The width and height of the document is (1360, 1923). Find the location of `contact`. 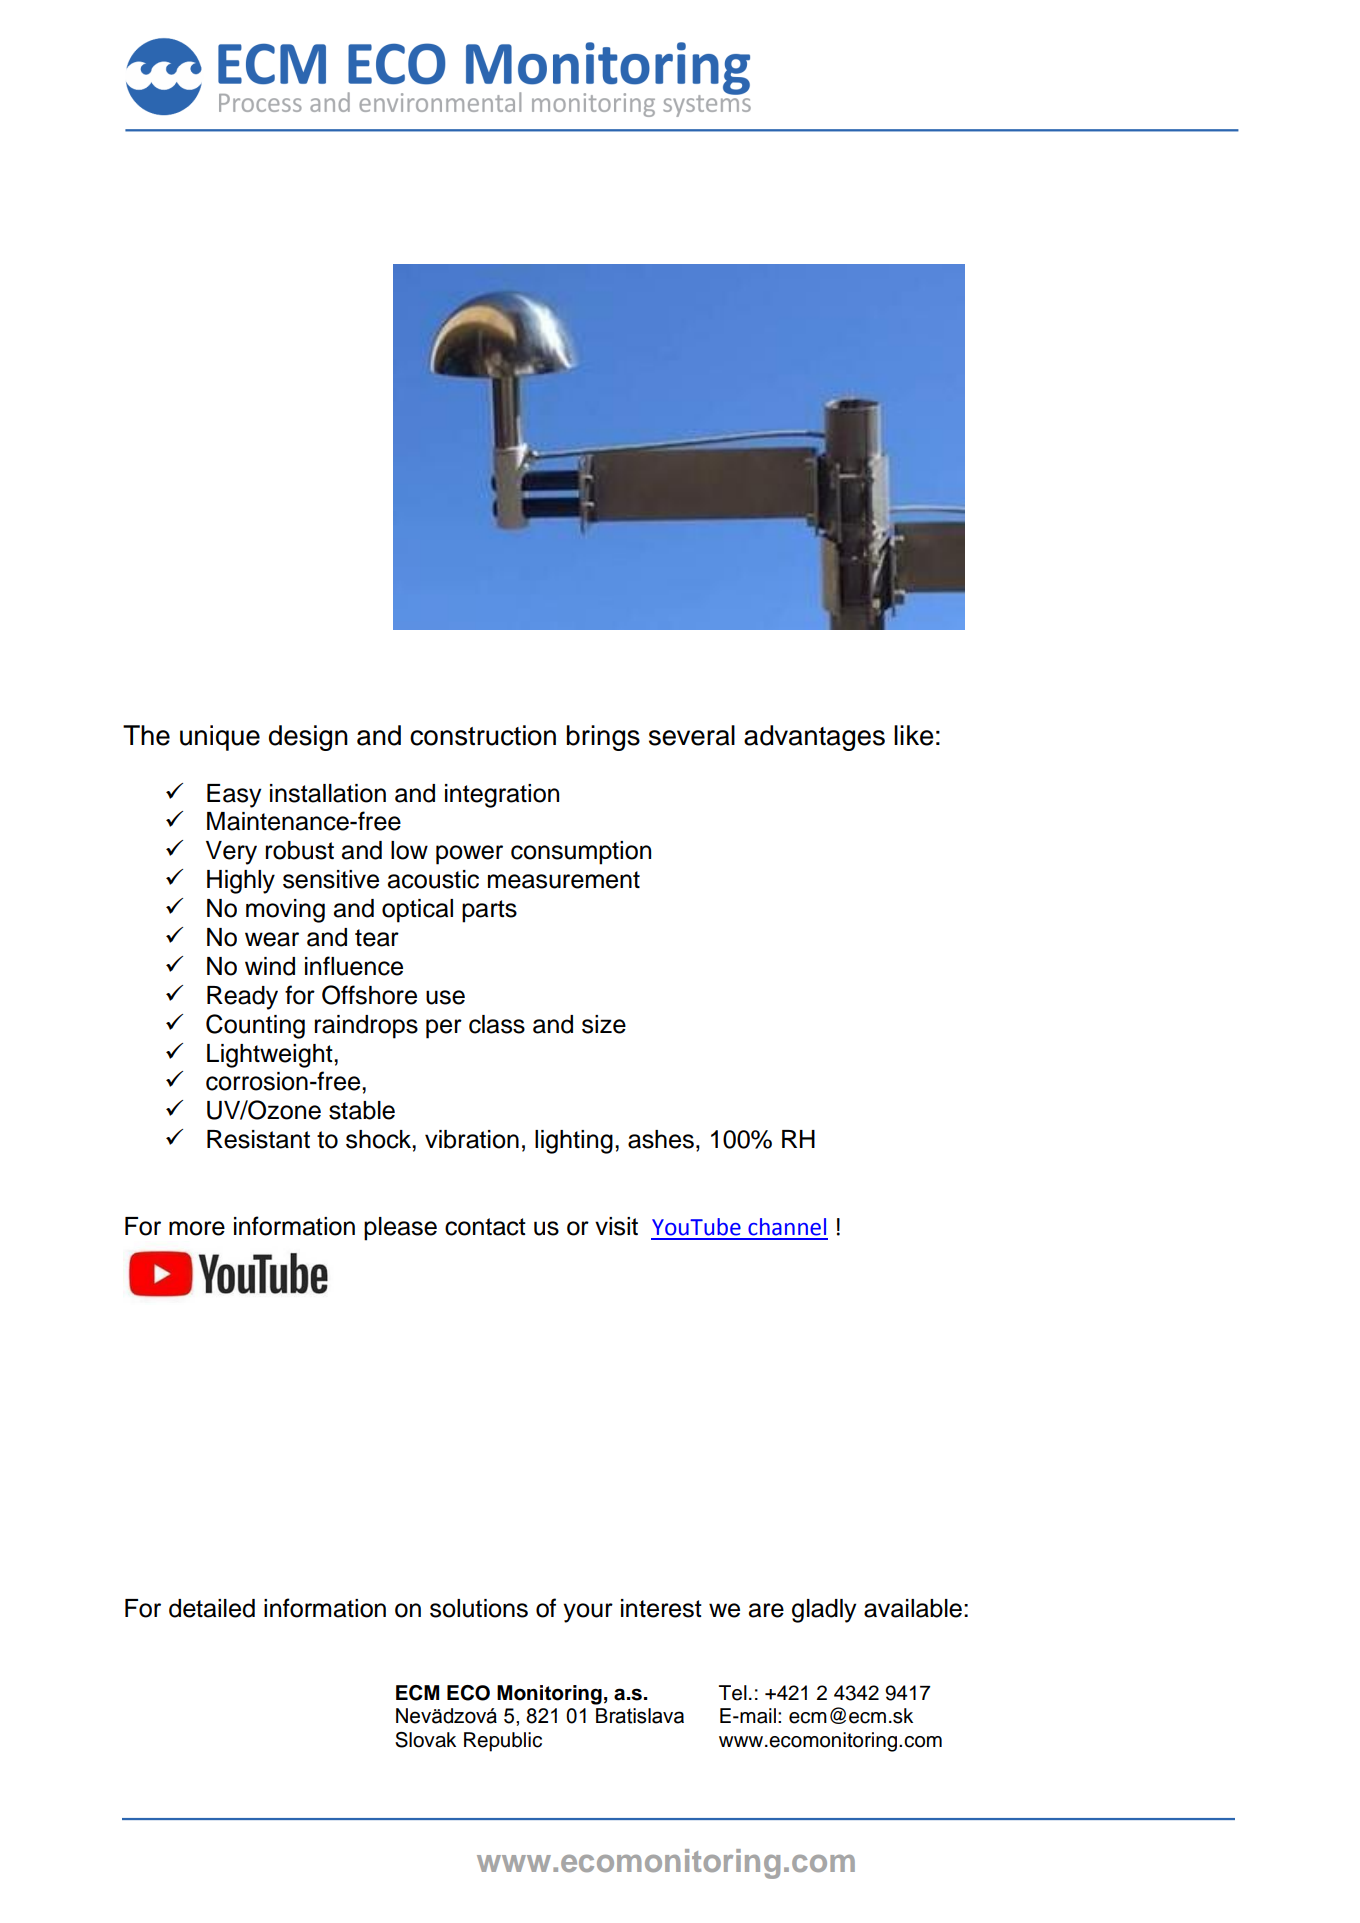

contact is located at coordinates (485, 1227).
